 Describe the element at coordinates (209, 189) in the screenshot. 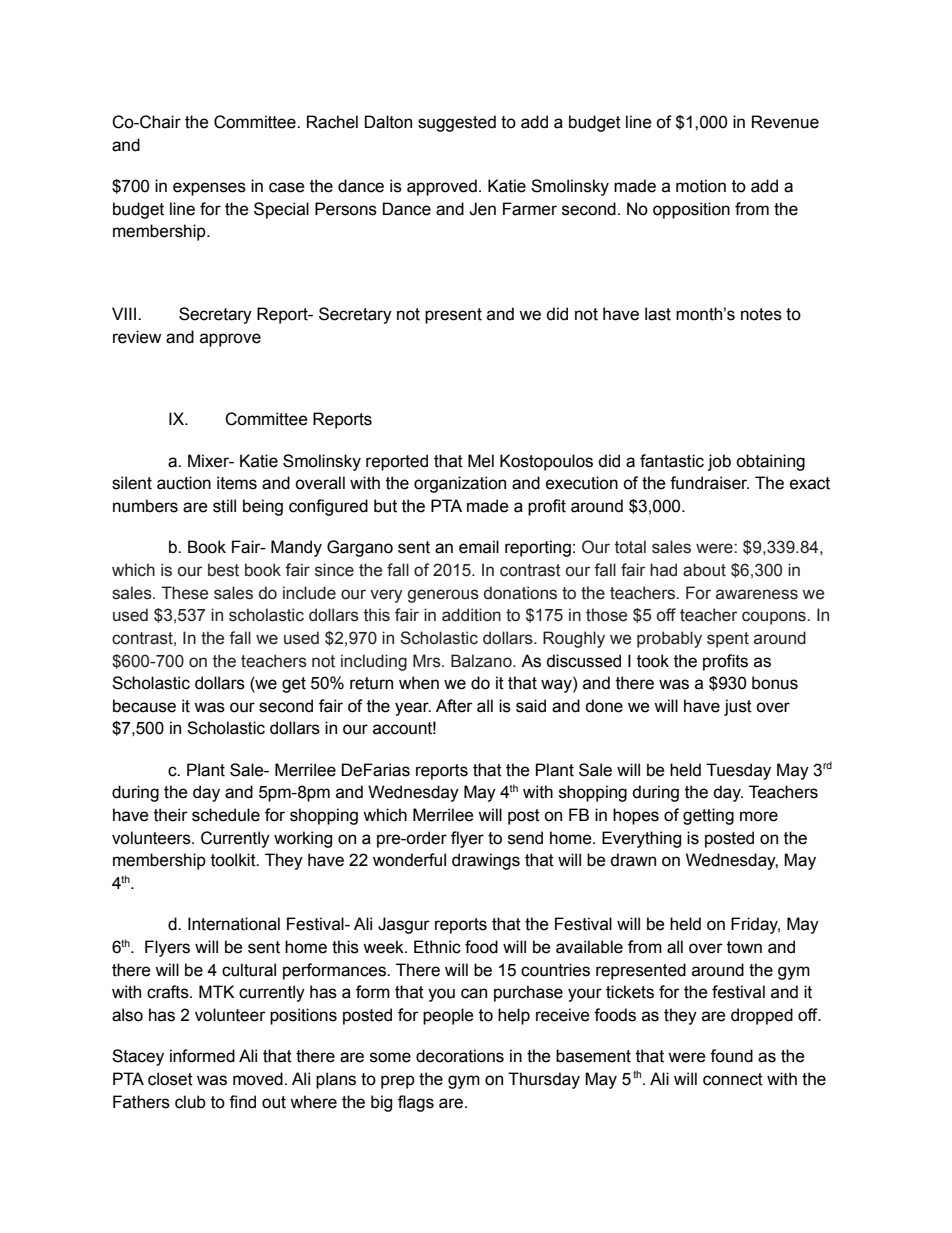

I see `expenses` at that location.
